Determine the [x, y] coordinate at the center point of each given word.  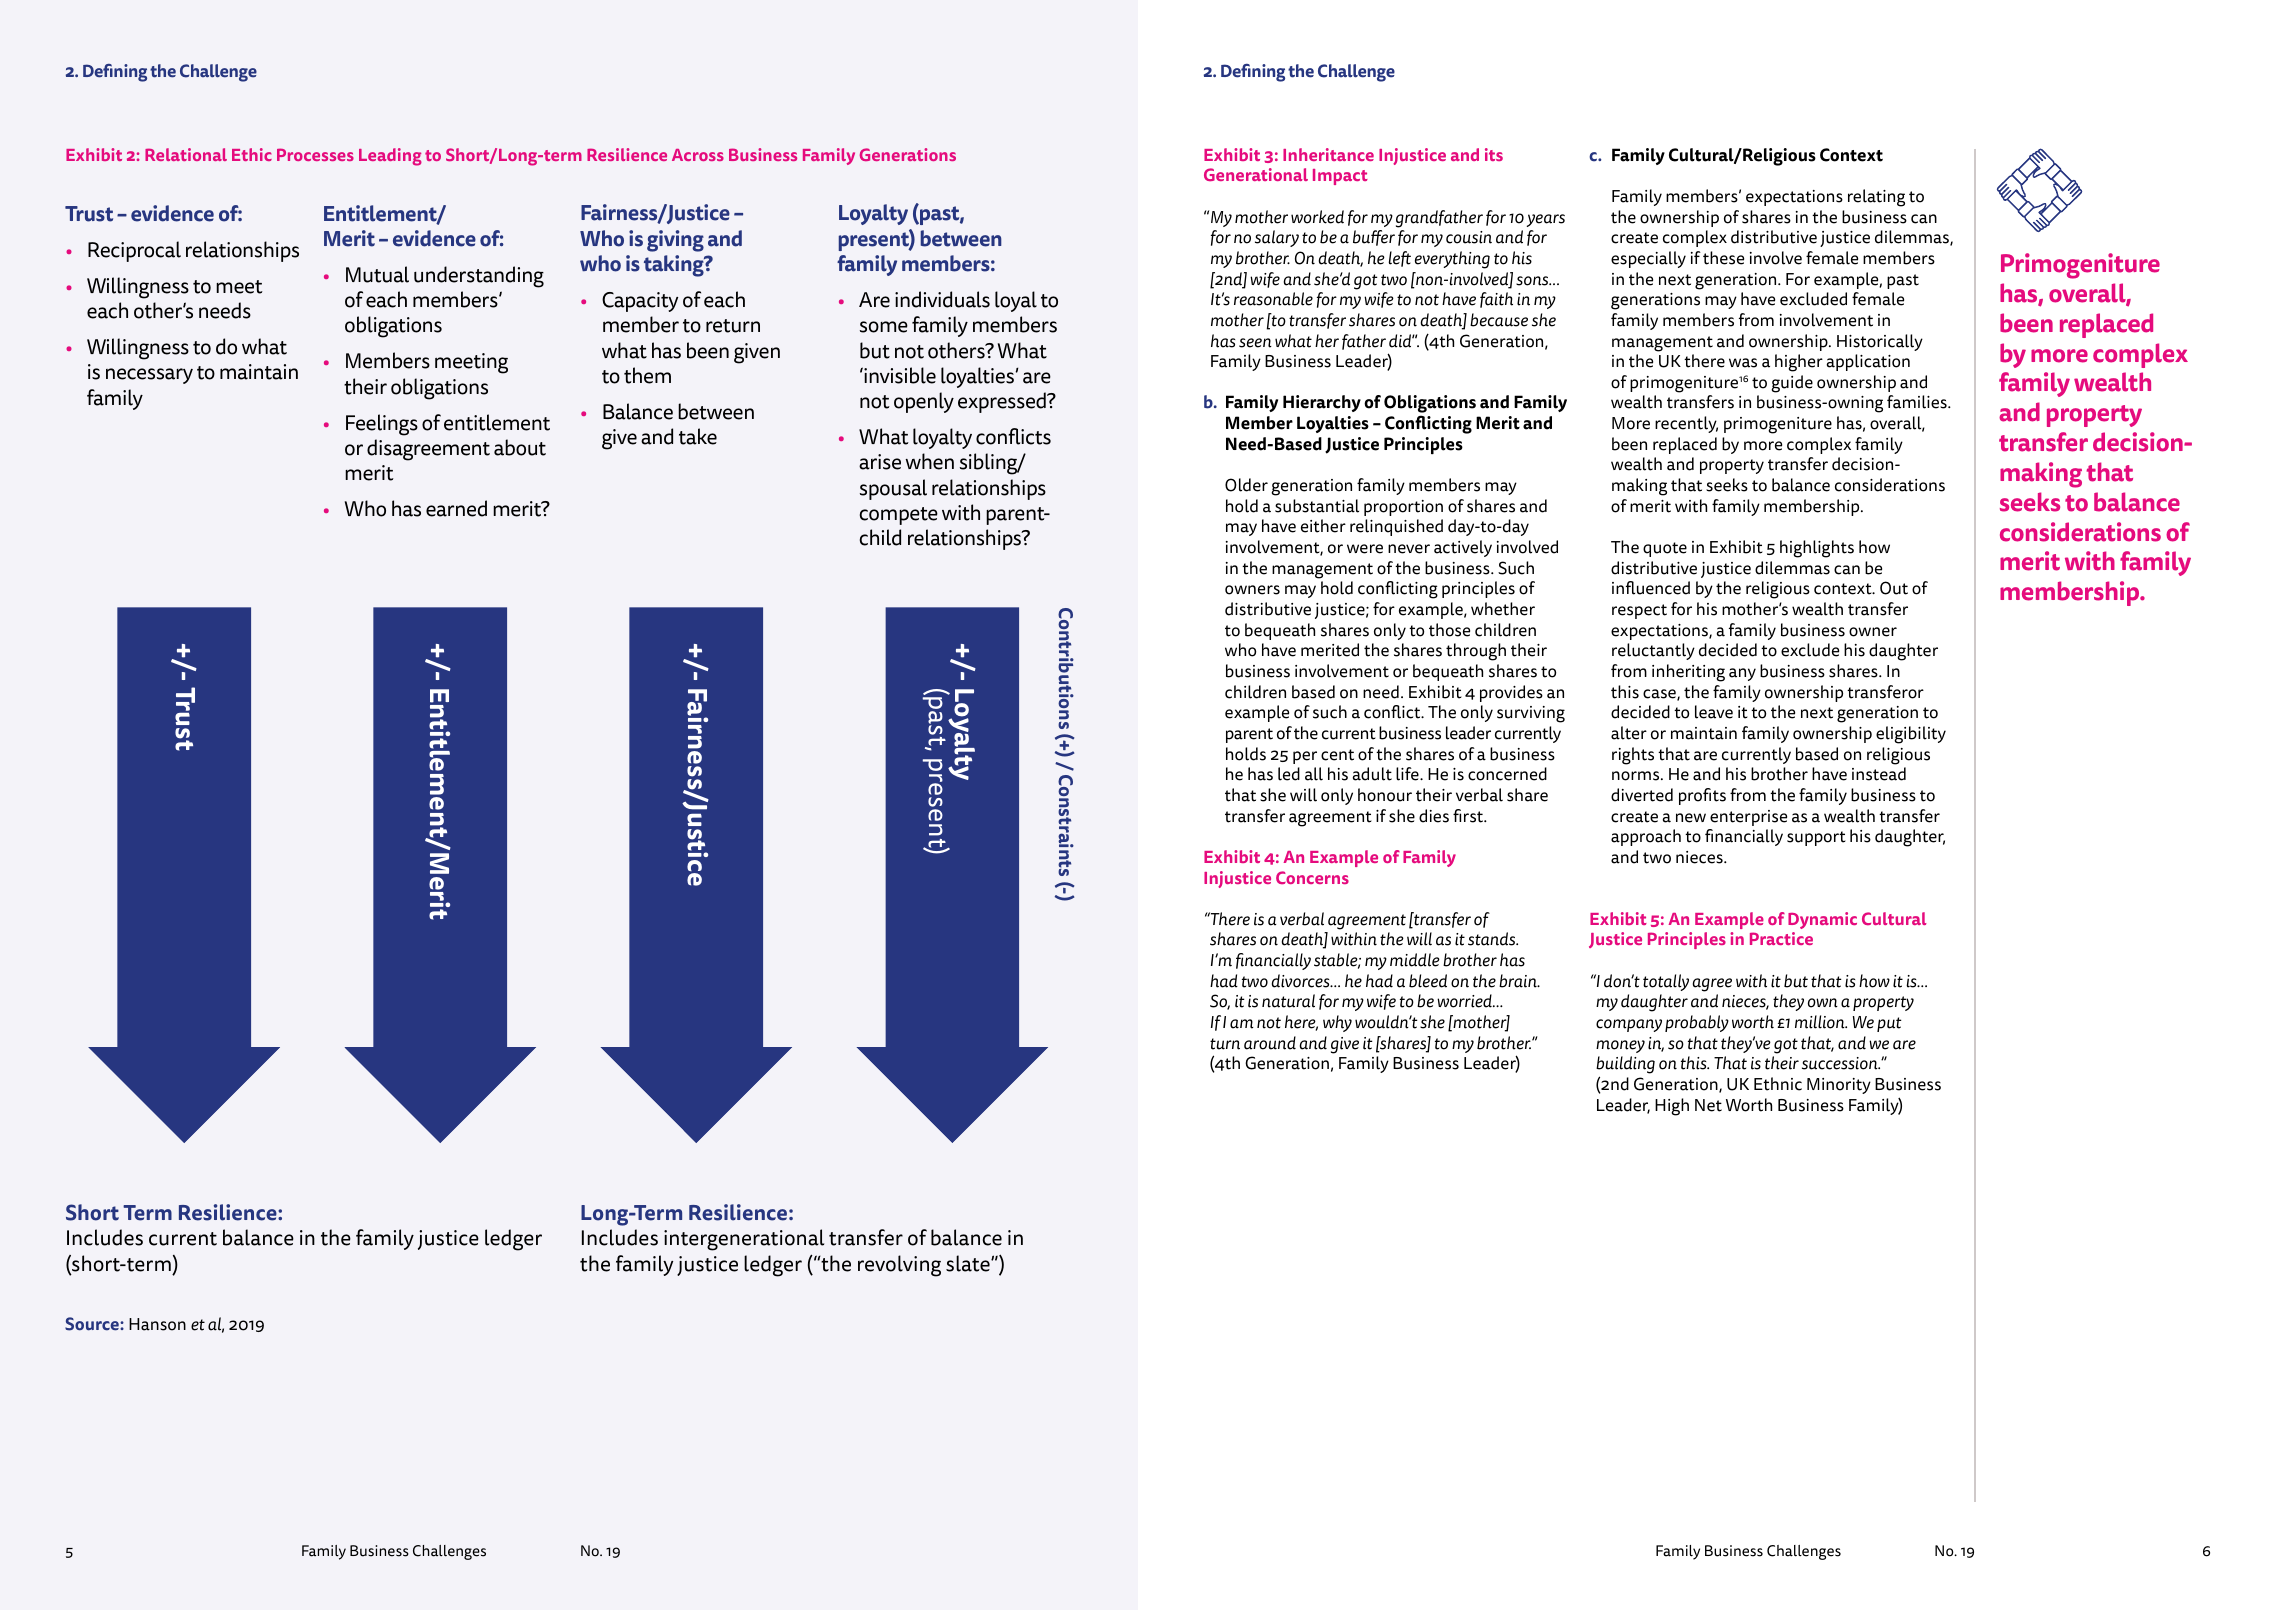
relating [1876, 198]
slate [969, 1263]
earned [456, 508]
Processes [315, 154]
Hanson [157, 1324]
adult [1372, 774]
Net [1708, 1105]
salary [1277, 238]
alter [1629, 733]
